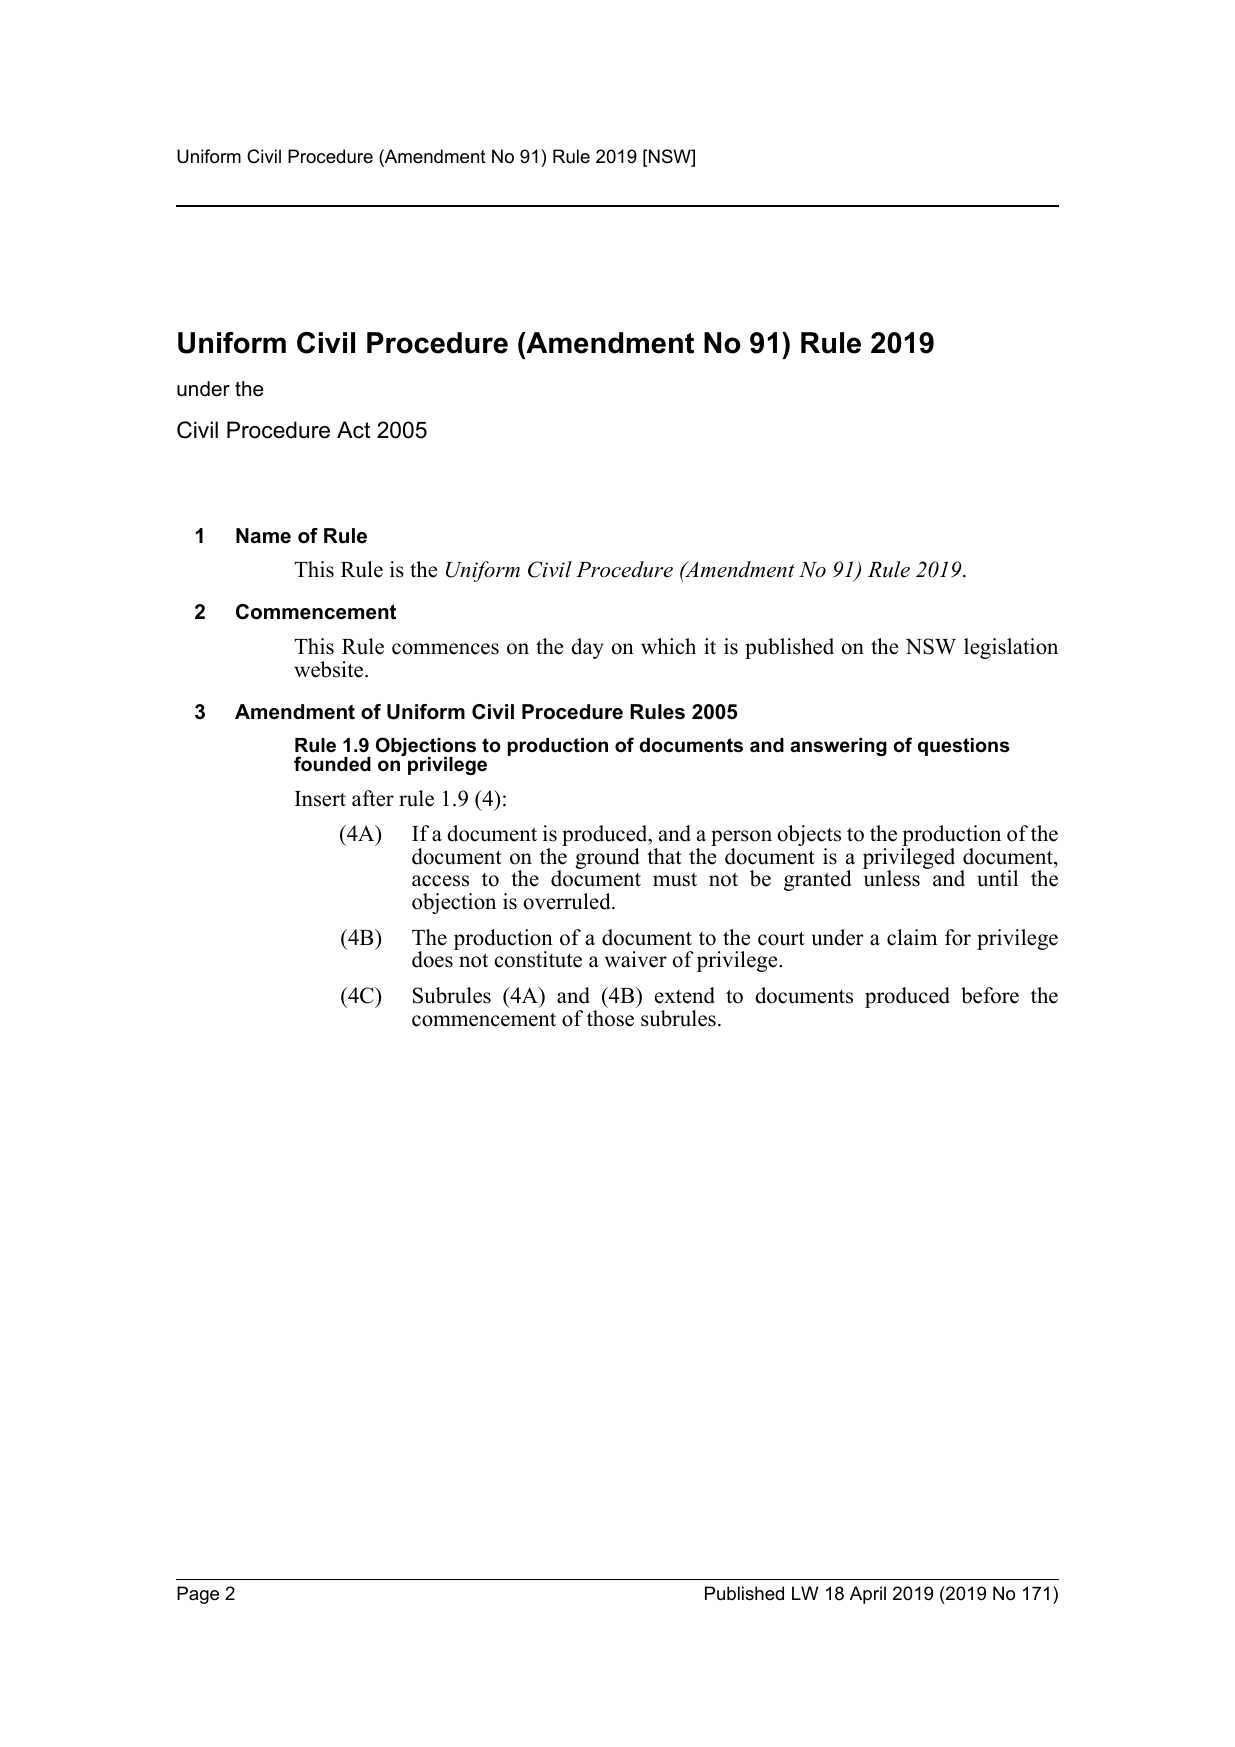  What do you see at coordinates (1011, 648) in the screenshot?
I see `legislation` at bounding box center [1011, 648].
